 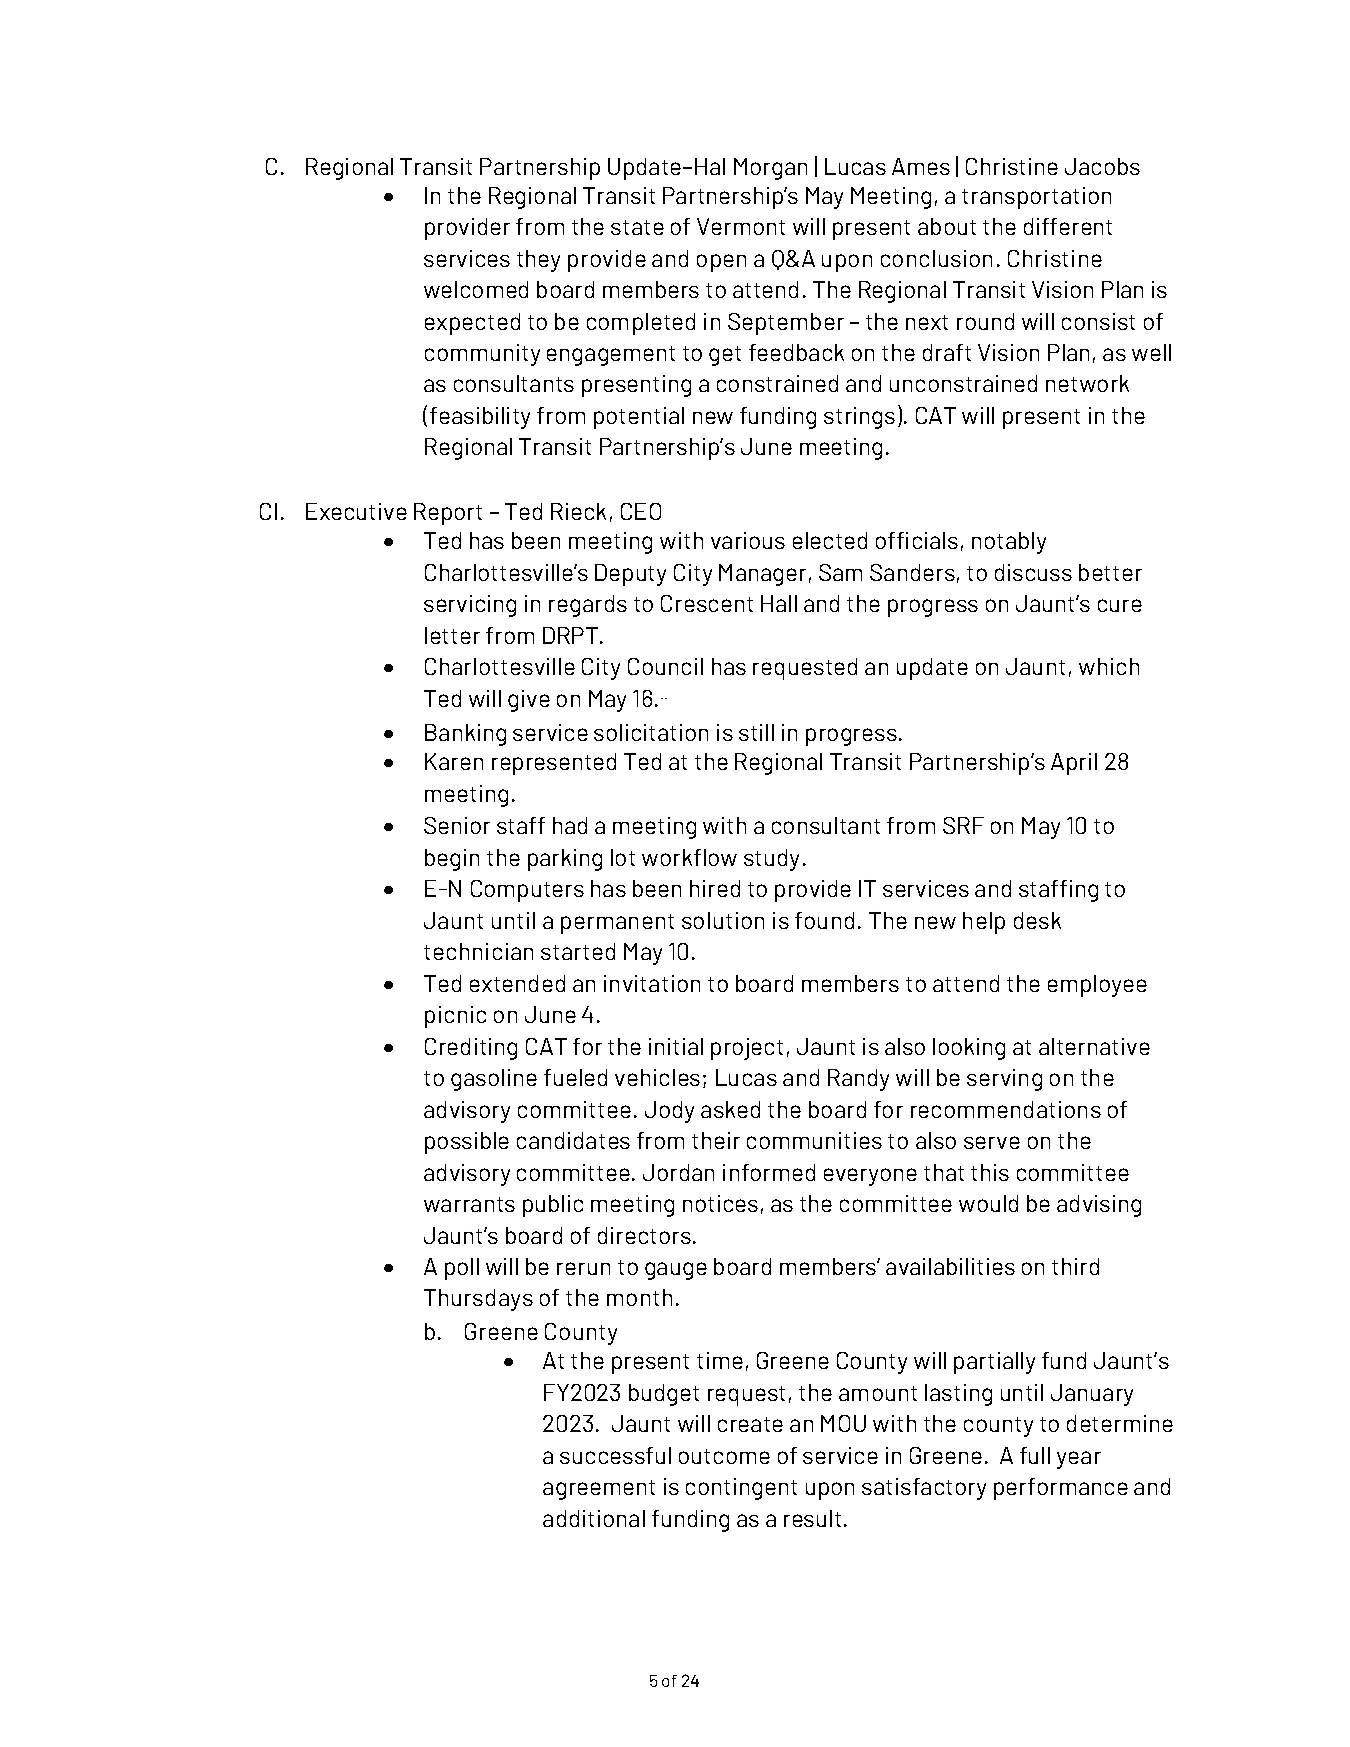 I want to click on various, so click(x=748, y=540).
